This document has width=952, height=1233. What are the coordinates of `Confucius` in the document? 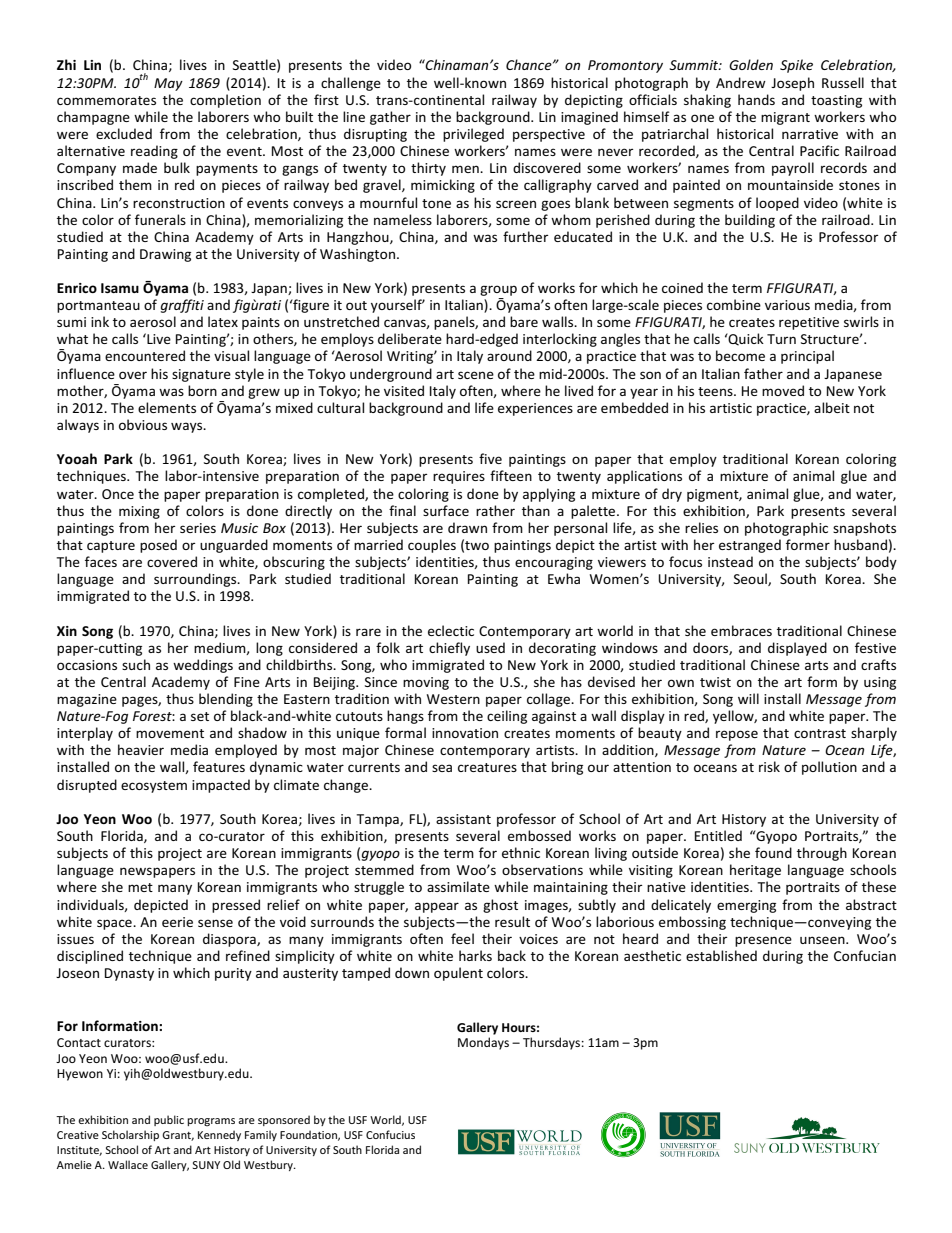 It's located at (390, 1134).
